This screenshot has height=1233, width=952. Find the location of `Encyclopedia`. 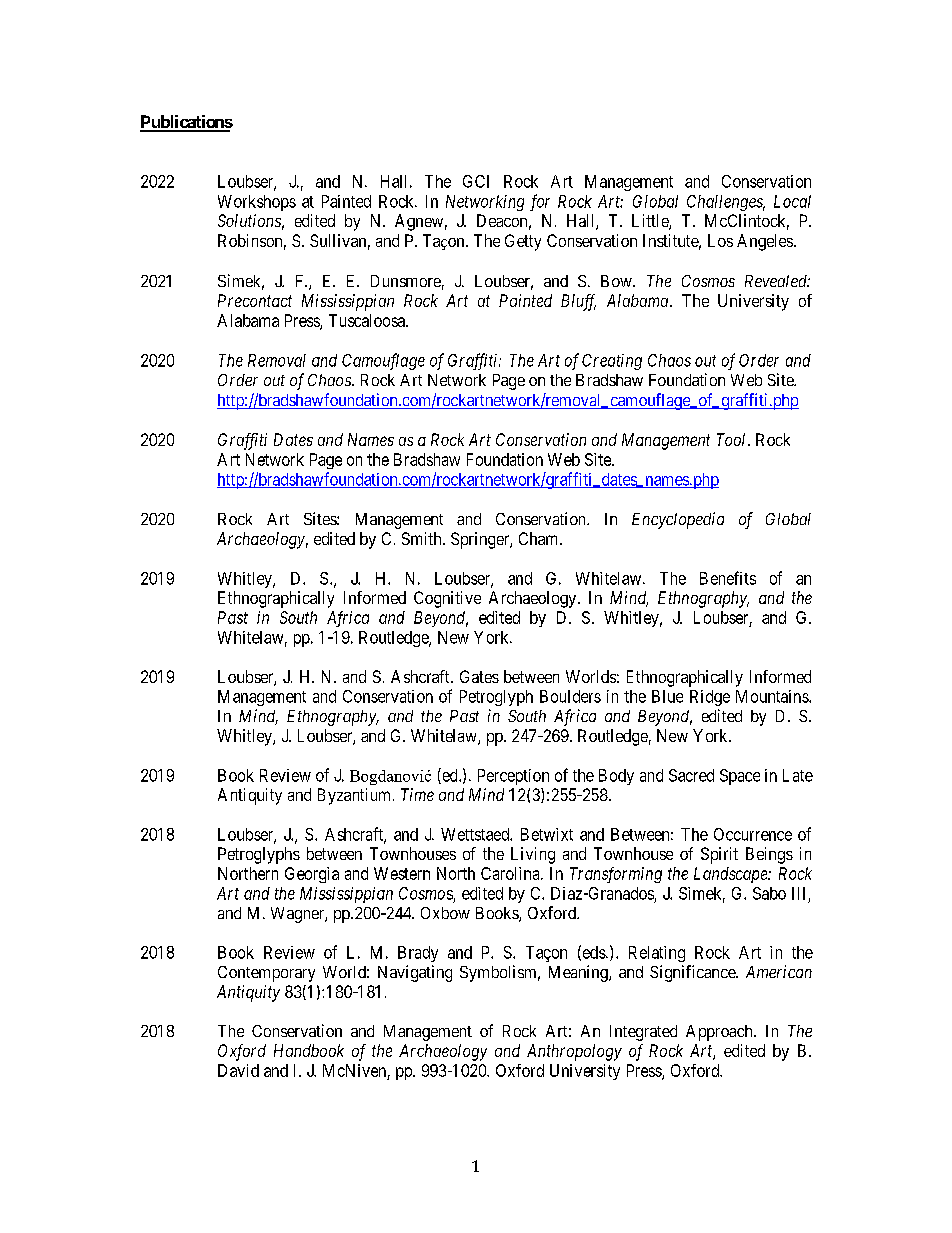

Encyclopedia is located at coordinates (678, 520).
